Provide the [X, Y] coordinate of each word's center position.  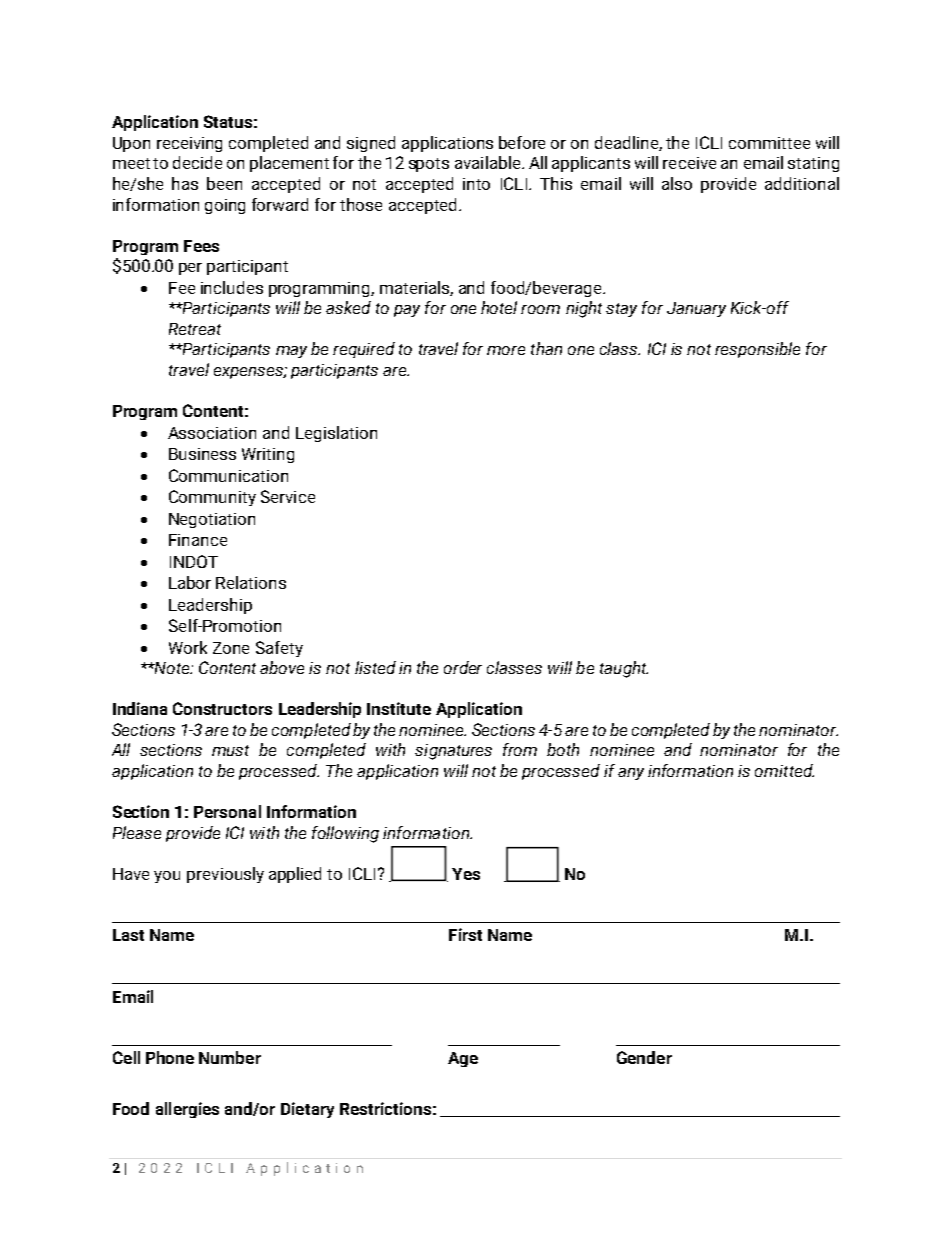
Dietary [307, 1110]
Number [230, 1057]
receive [689, 163]
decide [197, 162]
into [476, 184]
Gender [644, 1057]
